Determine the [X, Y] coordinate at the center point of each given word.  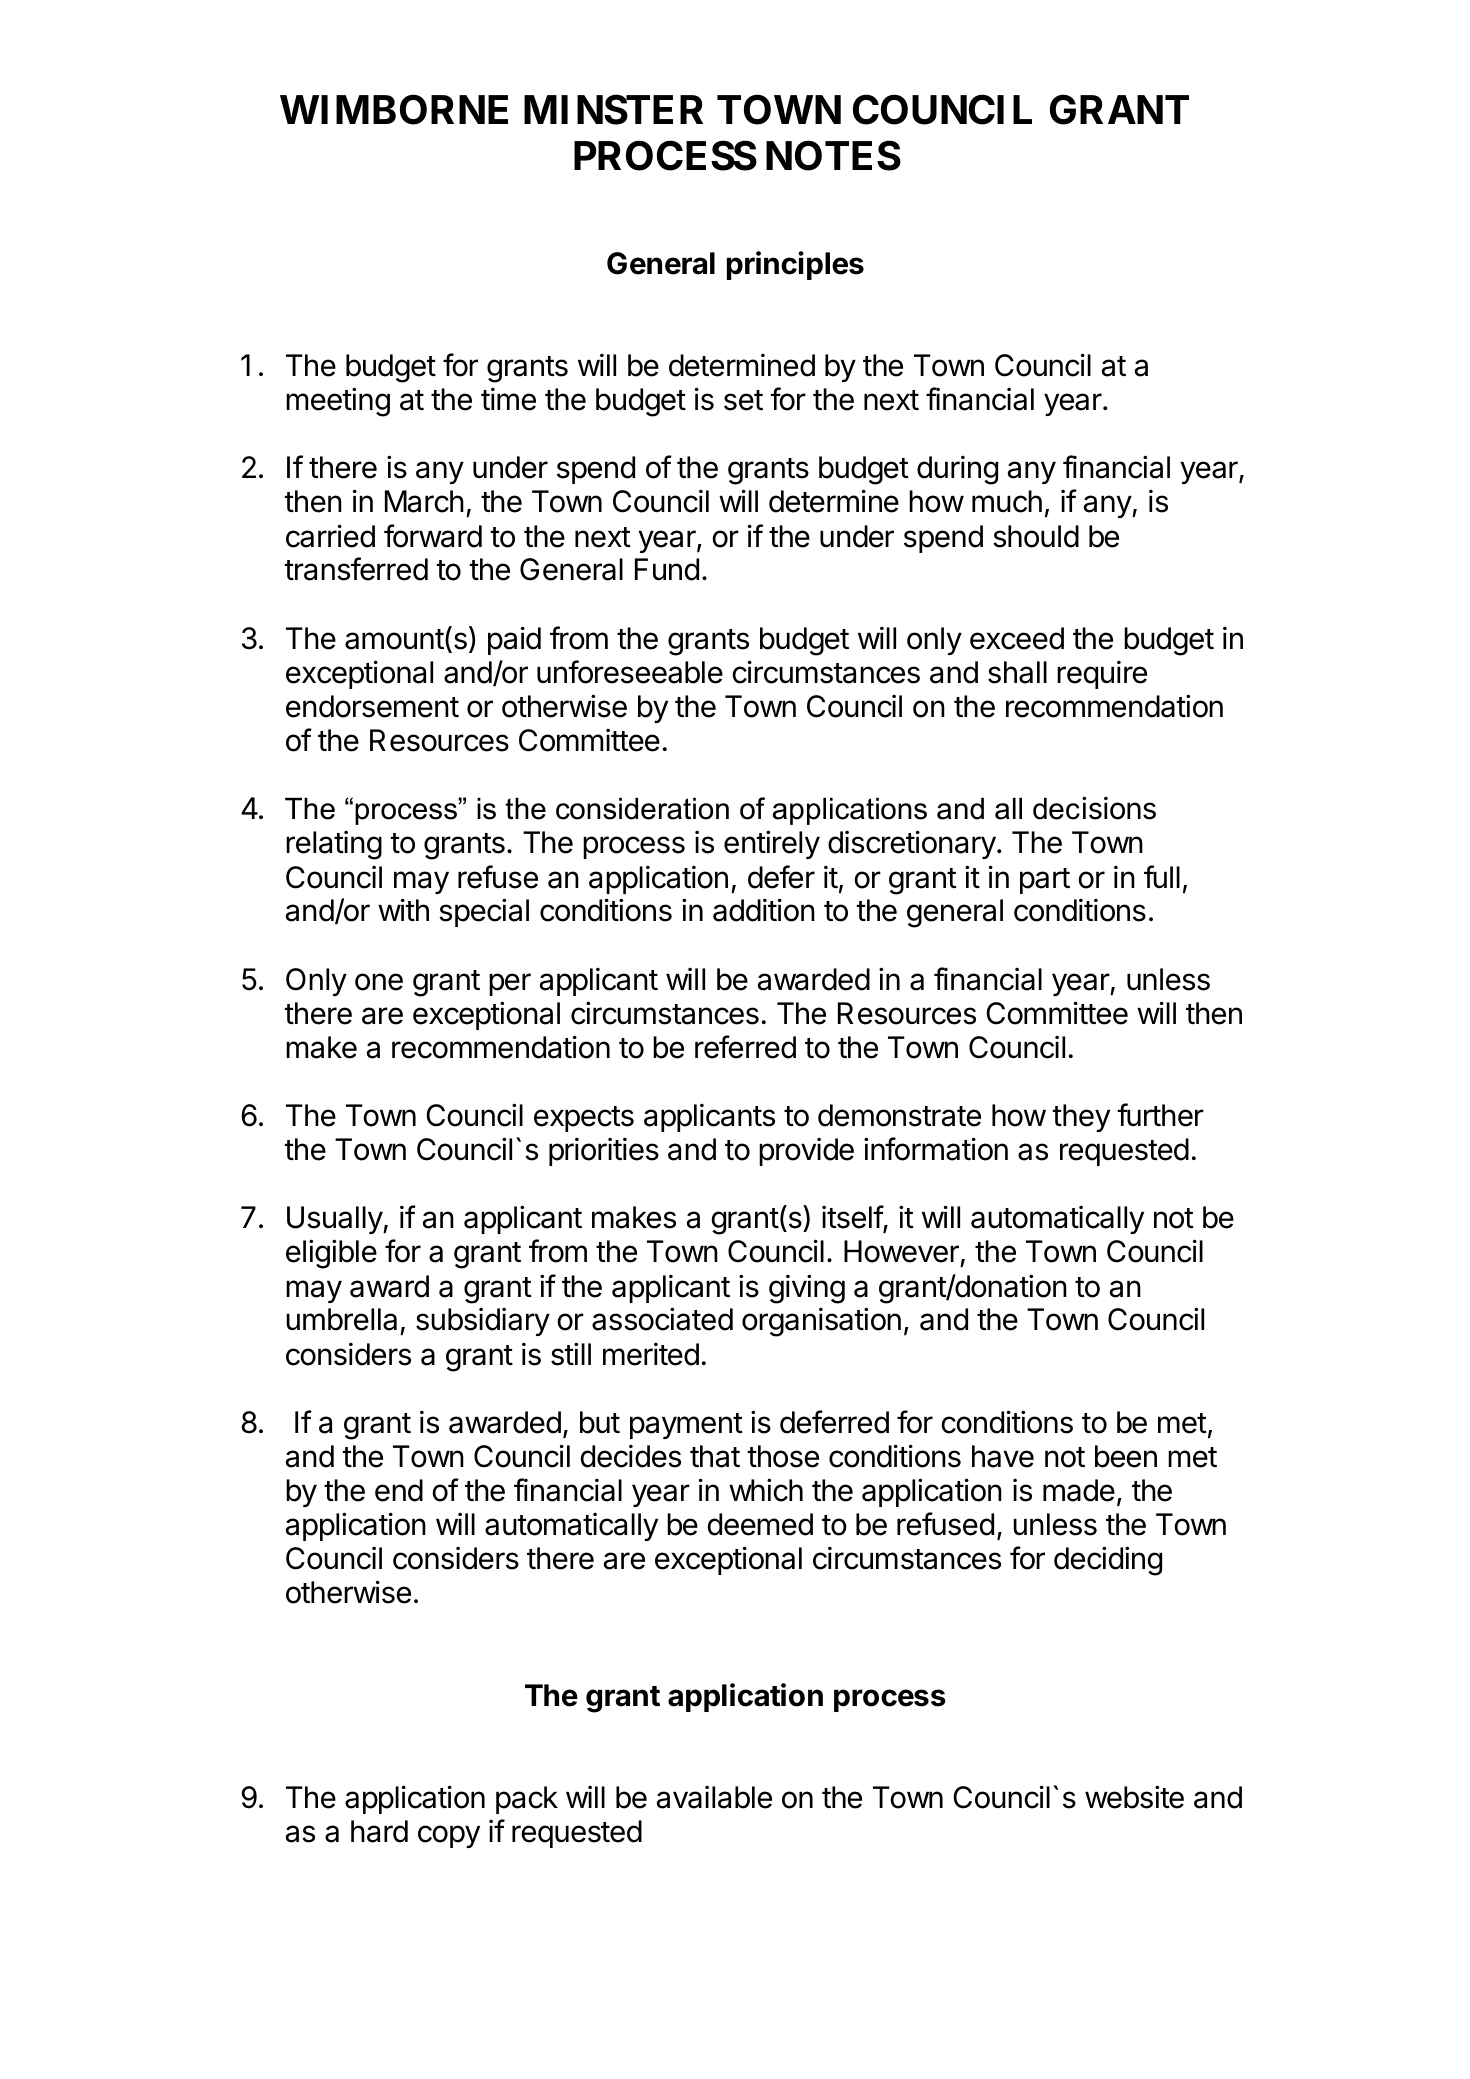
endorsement [372, 706]
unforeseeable [630, 672]
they [1081, 1118]
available [714, 1797]
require [1102, 675]
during [957, 470]
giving [807, 1289]
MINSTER [613, 110]
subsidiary [483, 1322]
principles [795, 265]
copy [449, 1836]
